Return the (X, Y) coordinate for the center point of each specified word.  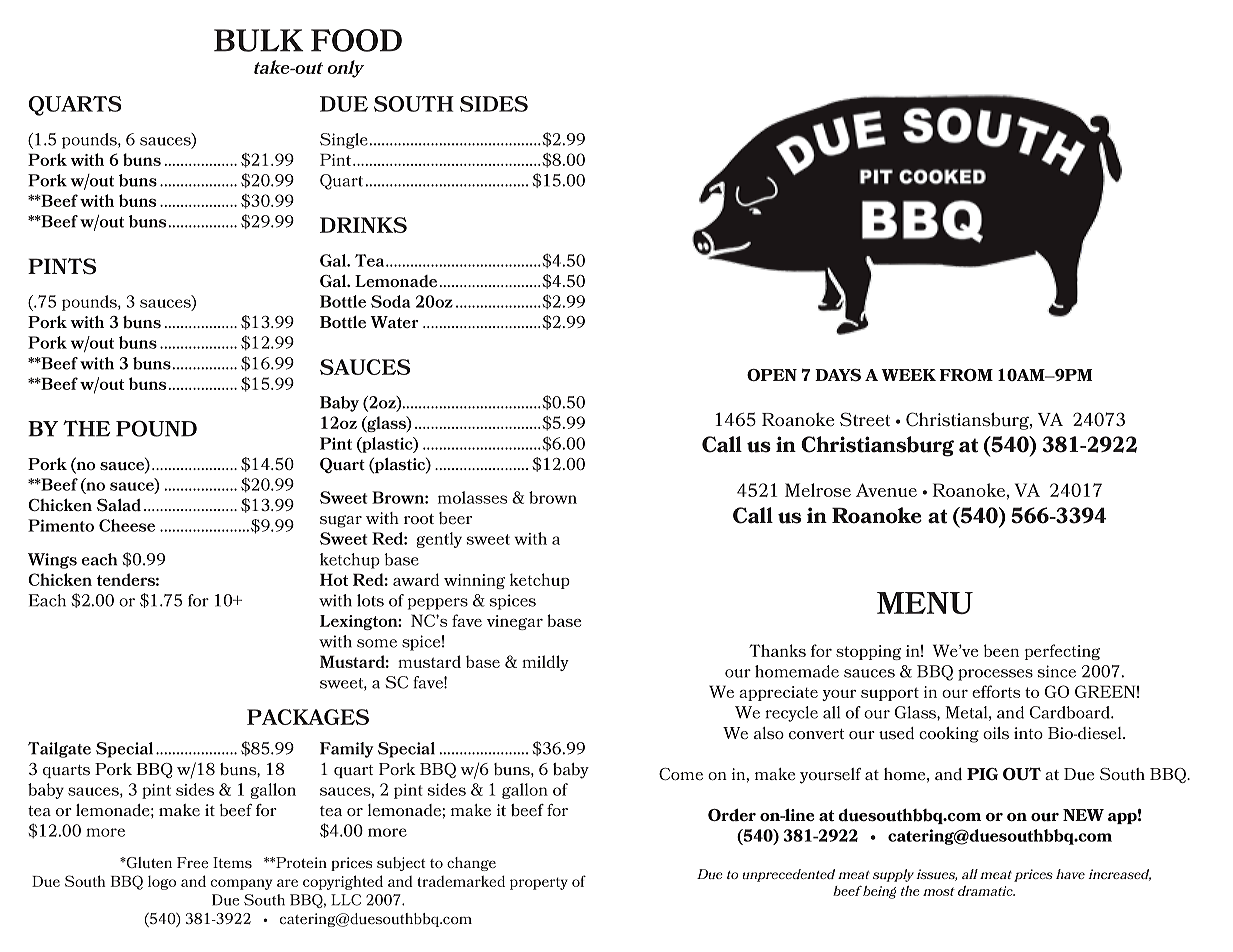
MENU (925, 603)
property (539, 883)
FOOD (356, 40)
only (345, 69)
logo (162, 883)
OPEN (772, 375)
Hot (334, 579)
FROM (966, 375)
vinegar (515, 622)
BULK (259, 40)
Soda (390, 301)
